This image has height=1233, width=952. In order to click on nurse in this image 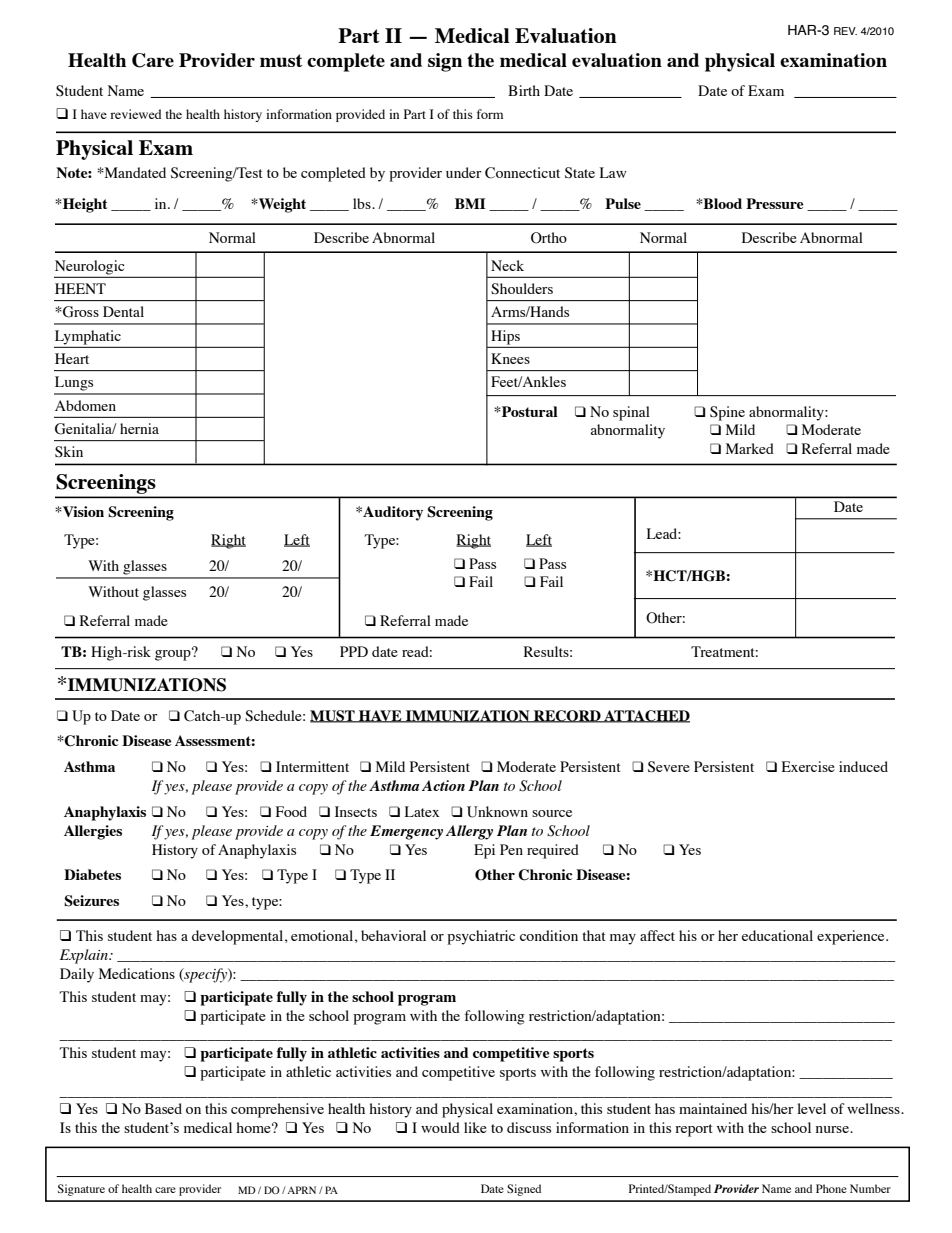, I will do `click(833, 1129)`.
